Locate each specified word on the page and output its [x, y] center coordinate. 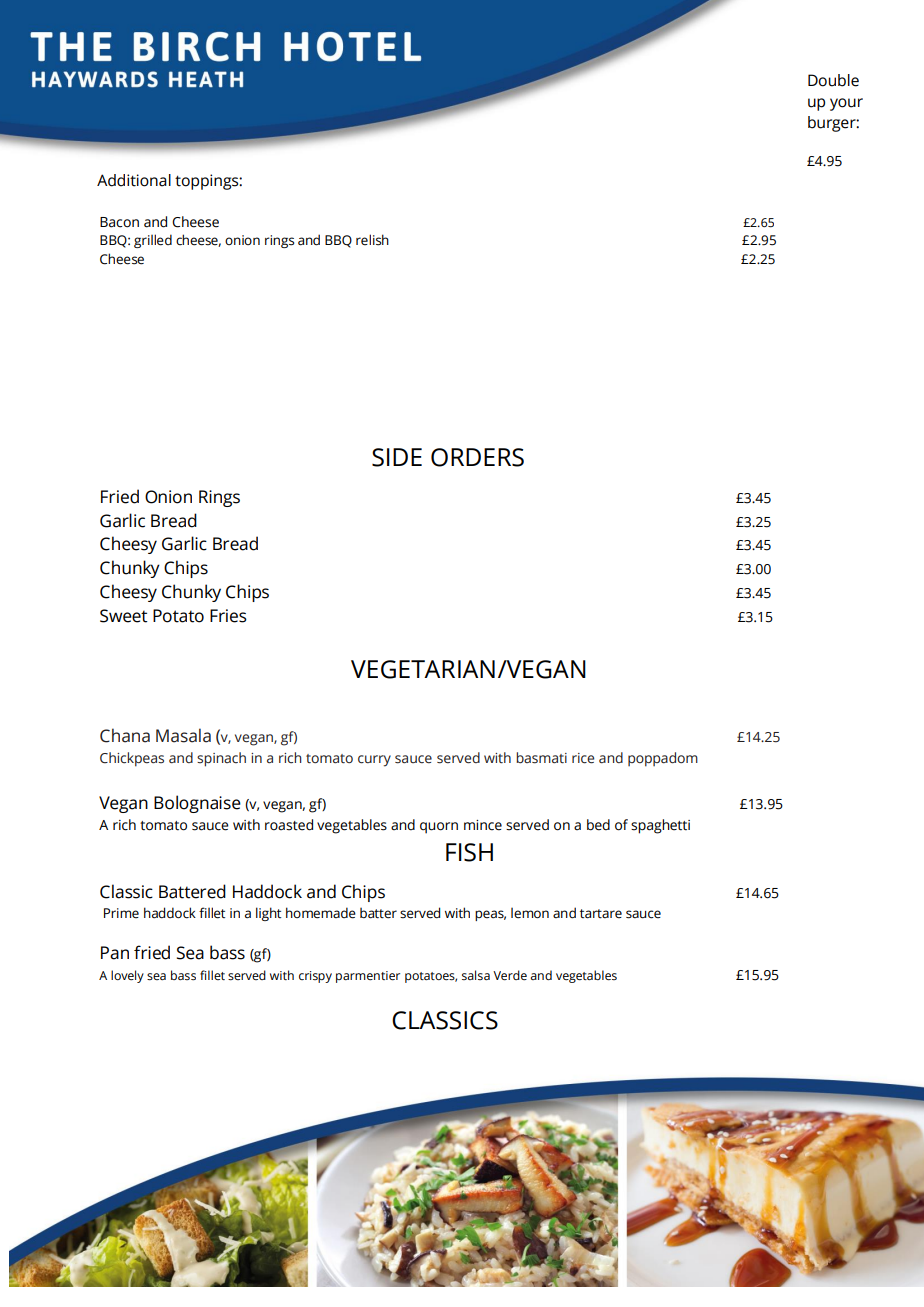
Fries [228, 616]
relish [372, 240]
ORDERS [477, 457]
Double [833, 80]
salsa [476, 975]
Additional [134, 180]
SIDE [397, 457]
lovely [127, 976]
